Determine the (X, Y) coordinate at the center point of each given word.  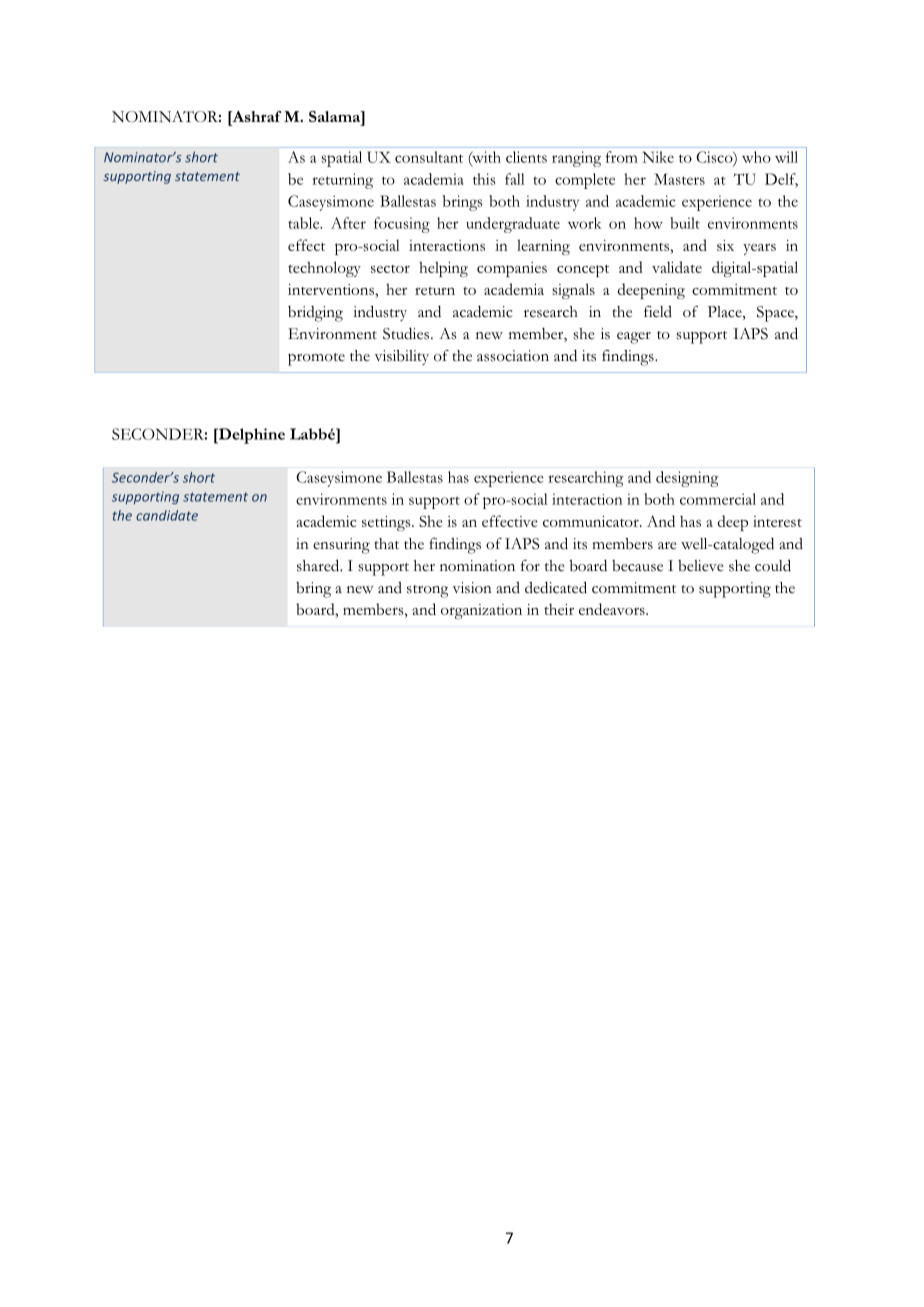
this (484, 179)
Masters (679, 179)
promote (316, 359)
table (305, 223)
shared (319, 565)
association (513, 356)
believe (701, 566)
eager (634, 338)
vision (472, 588)
